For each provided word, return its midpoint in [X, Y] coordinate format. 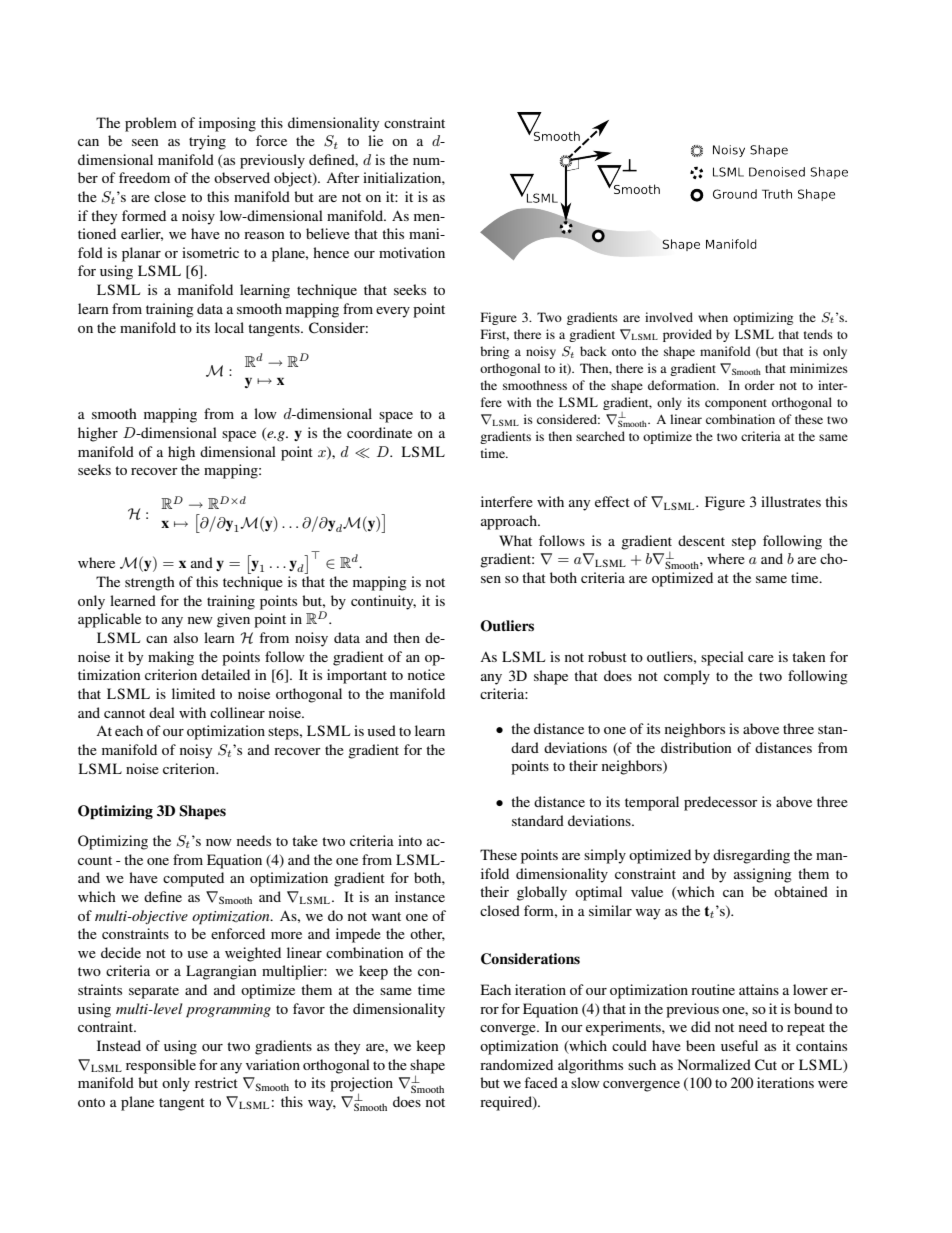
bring [494, 352]
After [343, 177]
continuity [383, 602]
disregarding [751, 856]
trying [207, 142]
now [219, 842]
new [200, 620]
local [229, 327]
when [713, 317]
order [760, 385]
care [761, 658]
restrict [216, 1082]
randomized [516, 1064]
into [410, 840]
